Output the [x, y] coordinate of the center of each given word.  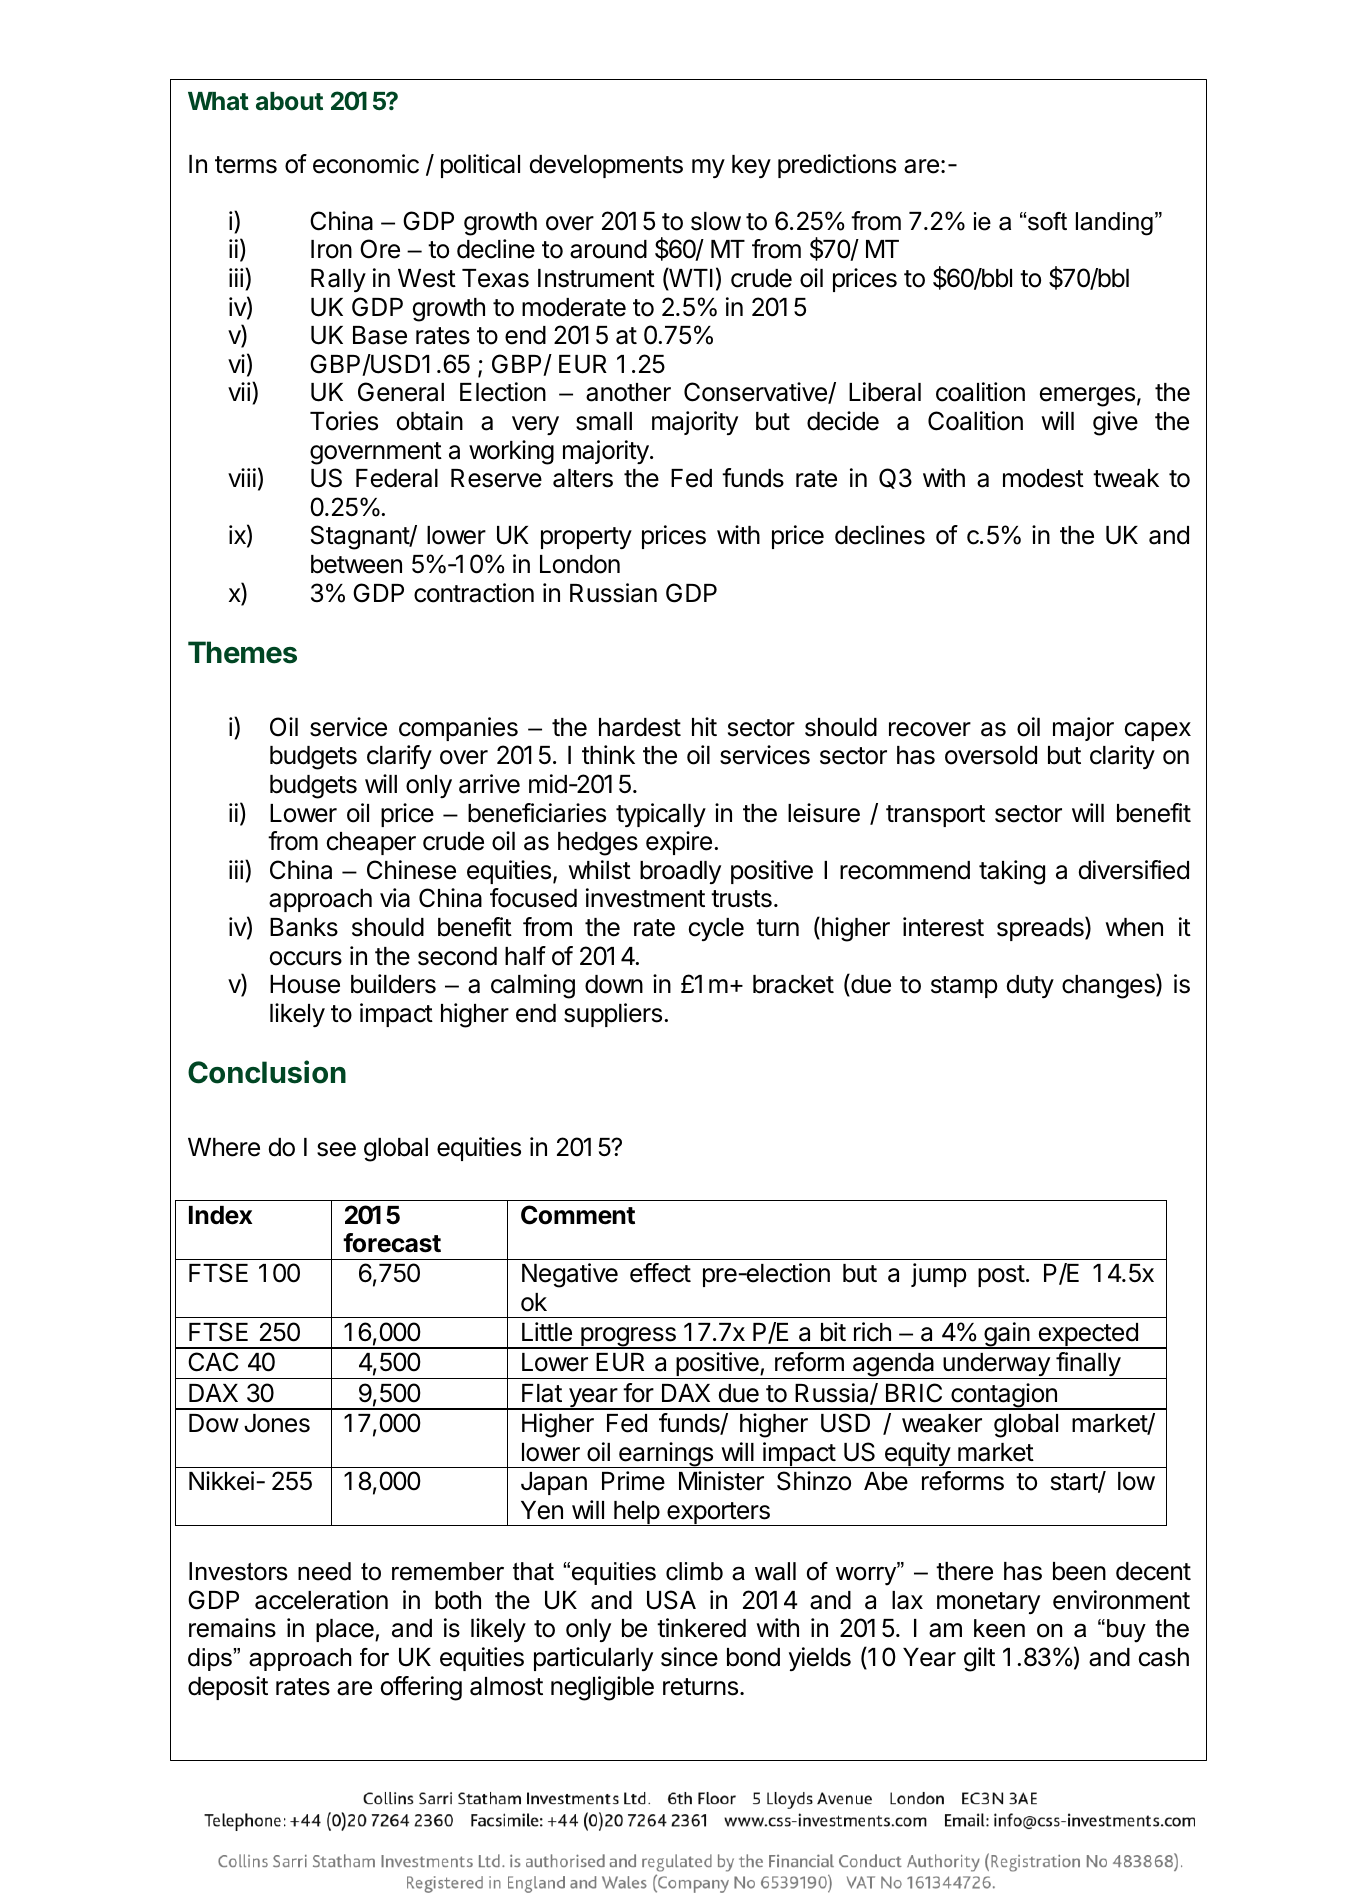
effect [660, 1273]
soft [1047, 221]
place [346, 1630]
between [356, 564]
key [751, 166]
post [1001, 1276]
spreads [1041, 928]
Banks [304, 927]
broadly [680, 872]
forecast [392, 1243]
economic [366, 164]
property [586, 538]
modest [1043, 478]
